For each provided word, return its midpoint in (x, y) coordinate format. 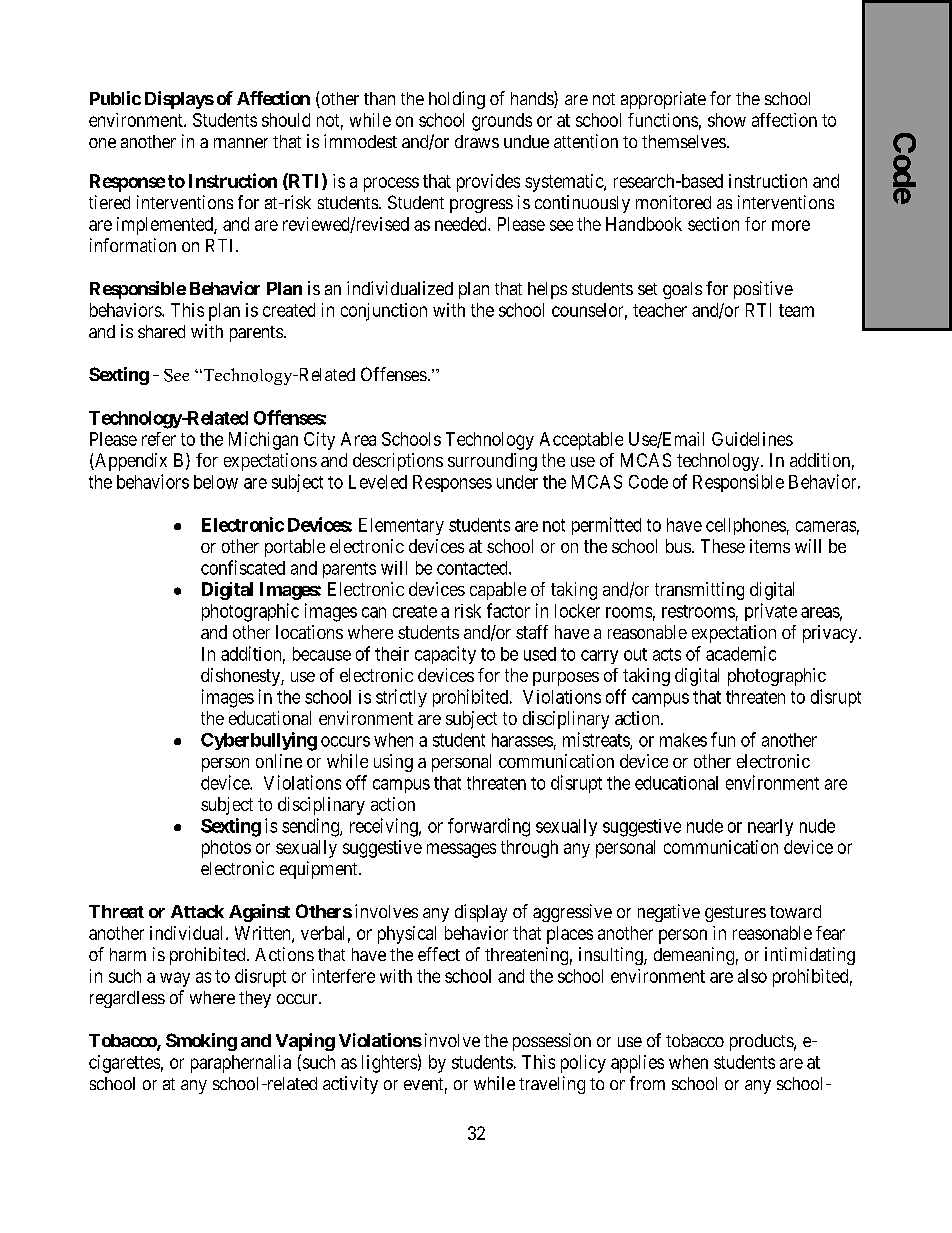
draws (477, 141)
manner (241, 143)
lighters (389, 1064)
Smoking (201, 1042)
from (647, 1083)
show (727, 120)
